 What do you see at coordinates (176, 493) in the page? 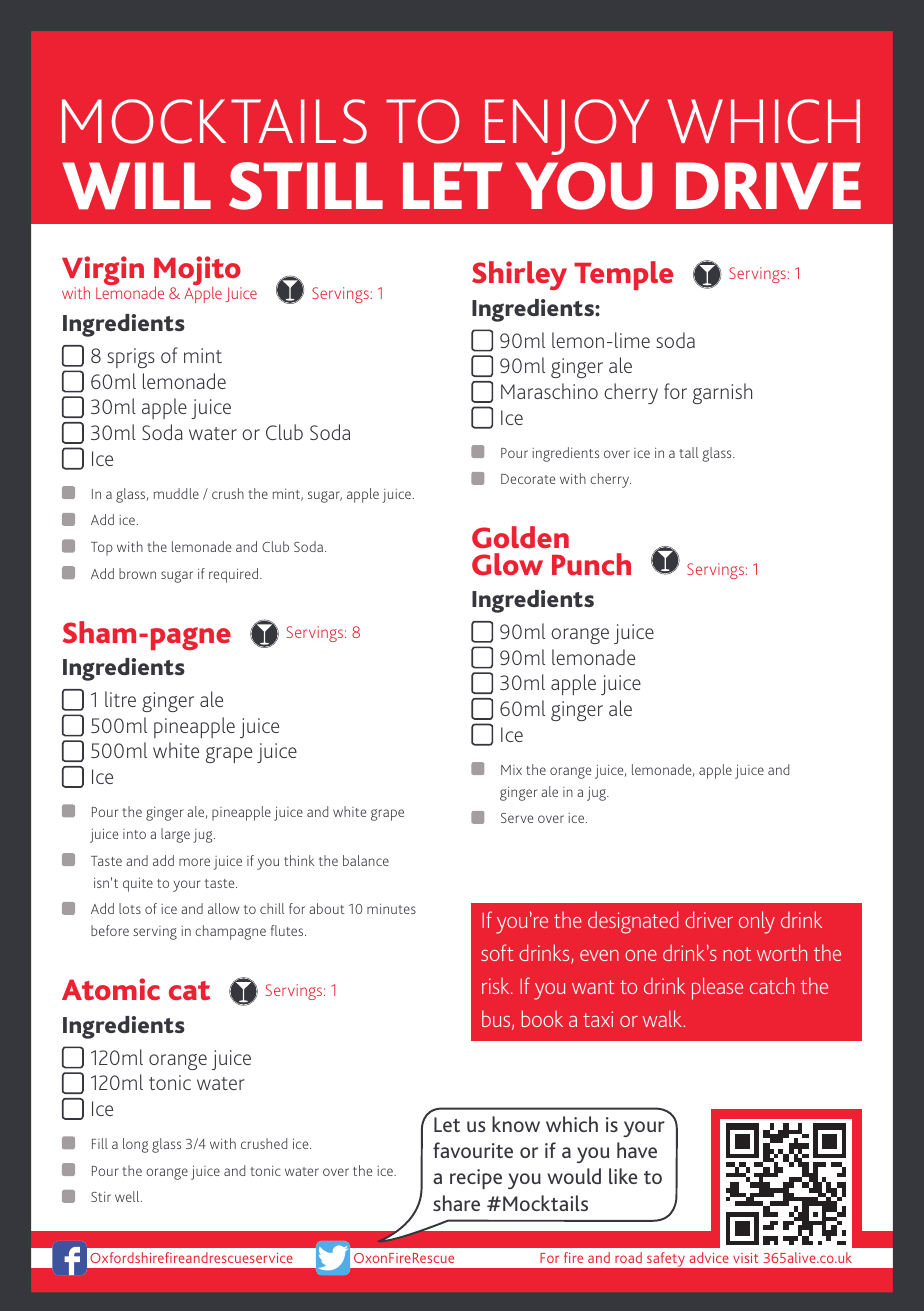
I see `muddle` at bounding box center [176, 493].
